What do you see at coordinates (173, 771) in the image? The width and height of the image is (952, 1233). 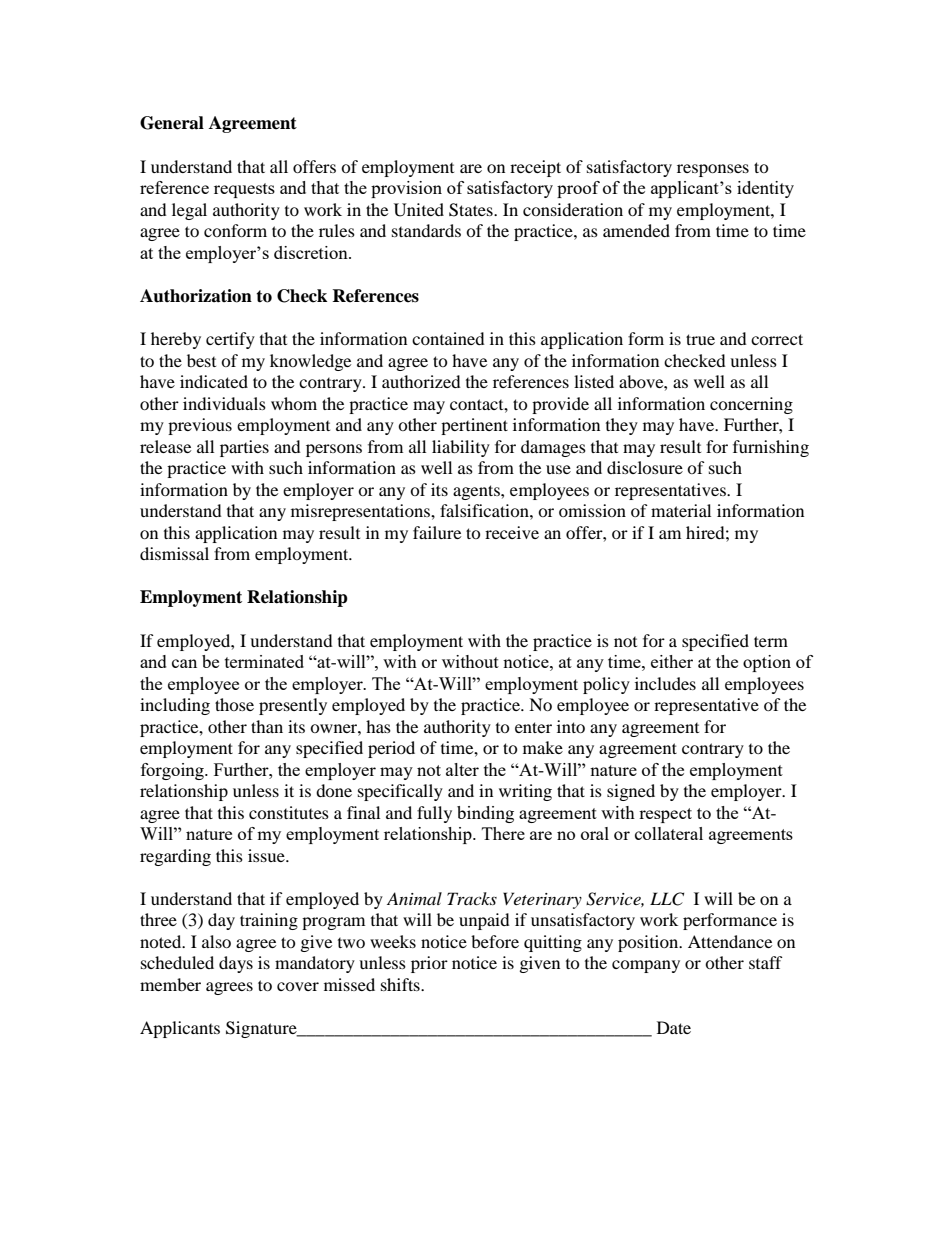 I see `forgoing` at bounding box center [173, 771].
